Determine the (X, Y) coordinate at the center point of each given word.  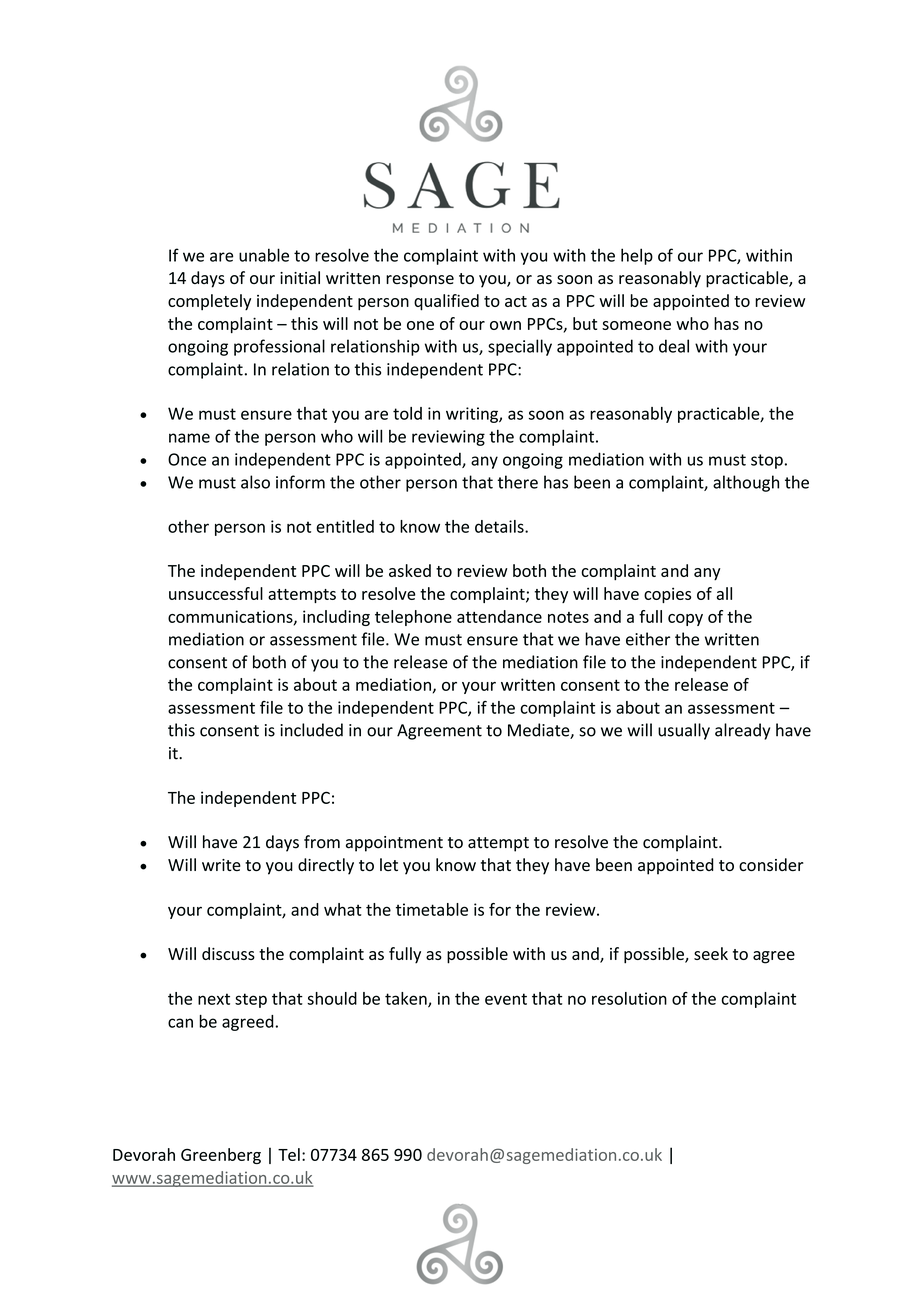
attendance (499, 616)
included (311, 730)
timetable (432, 909)
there (517, 482)
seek (711, 953)
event (506, 999)
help (637, 256)
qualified (446, 302)
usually (684, 731)
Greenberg (221, 1156)
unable (264, 255)
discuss (228, 953)
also (255, 482)
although (746, 483)
